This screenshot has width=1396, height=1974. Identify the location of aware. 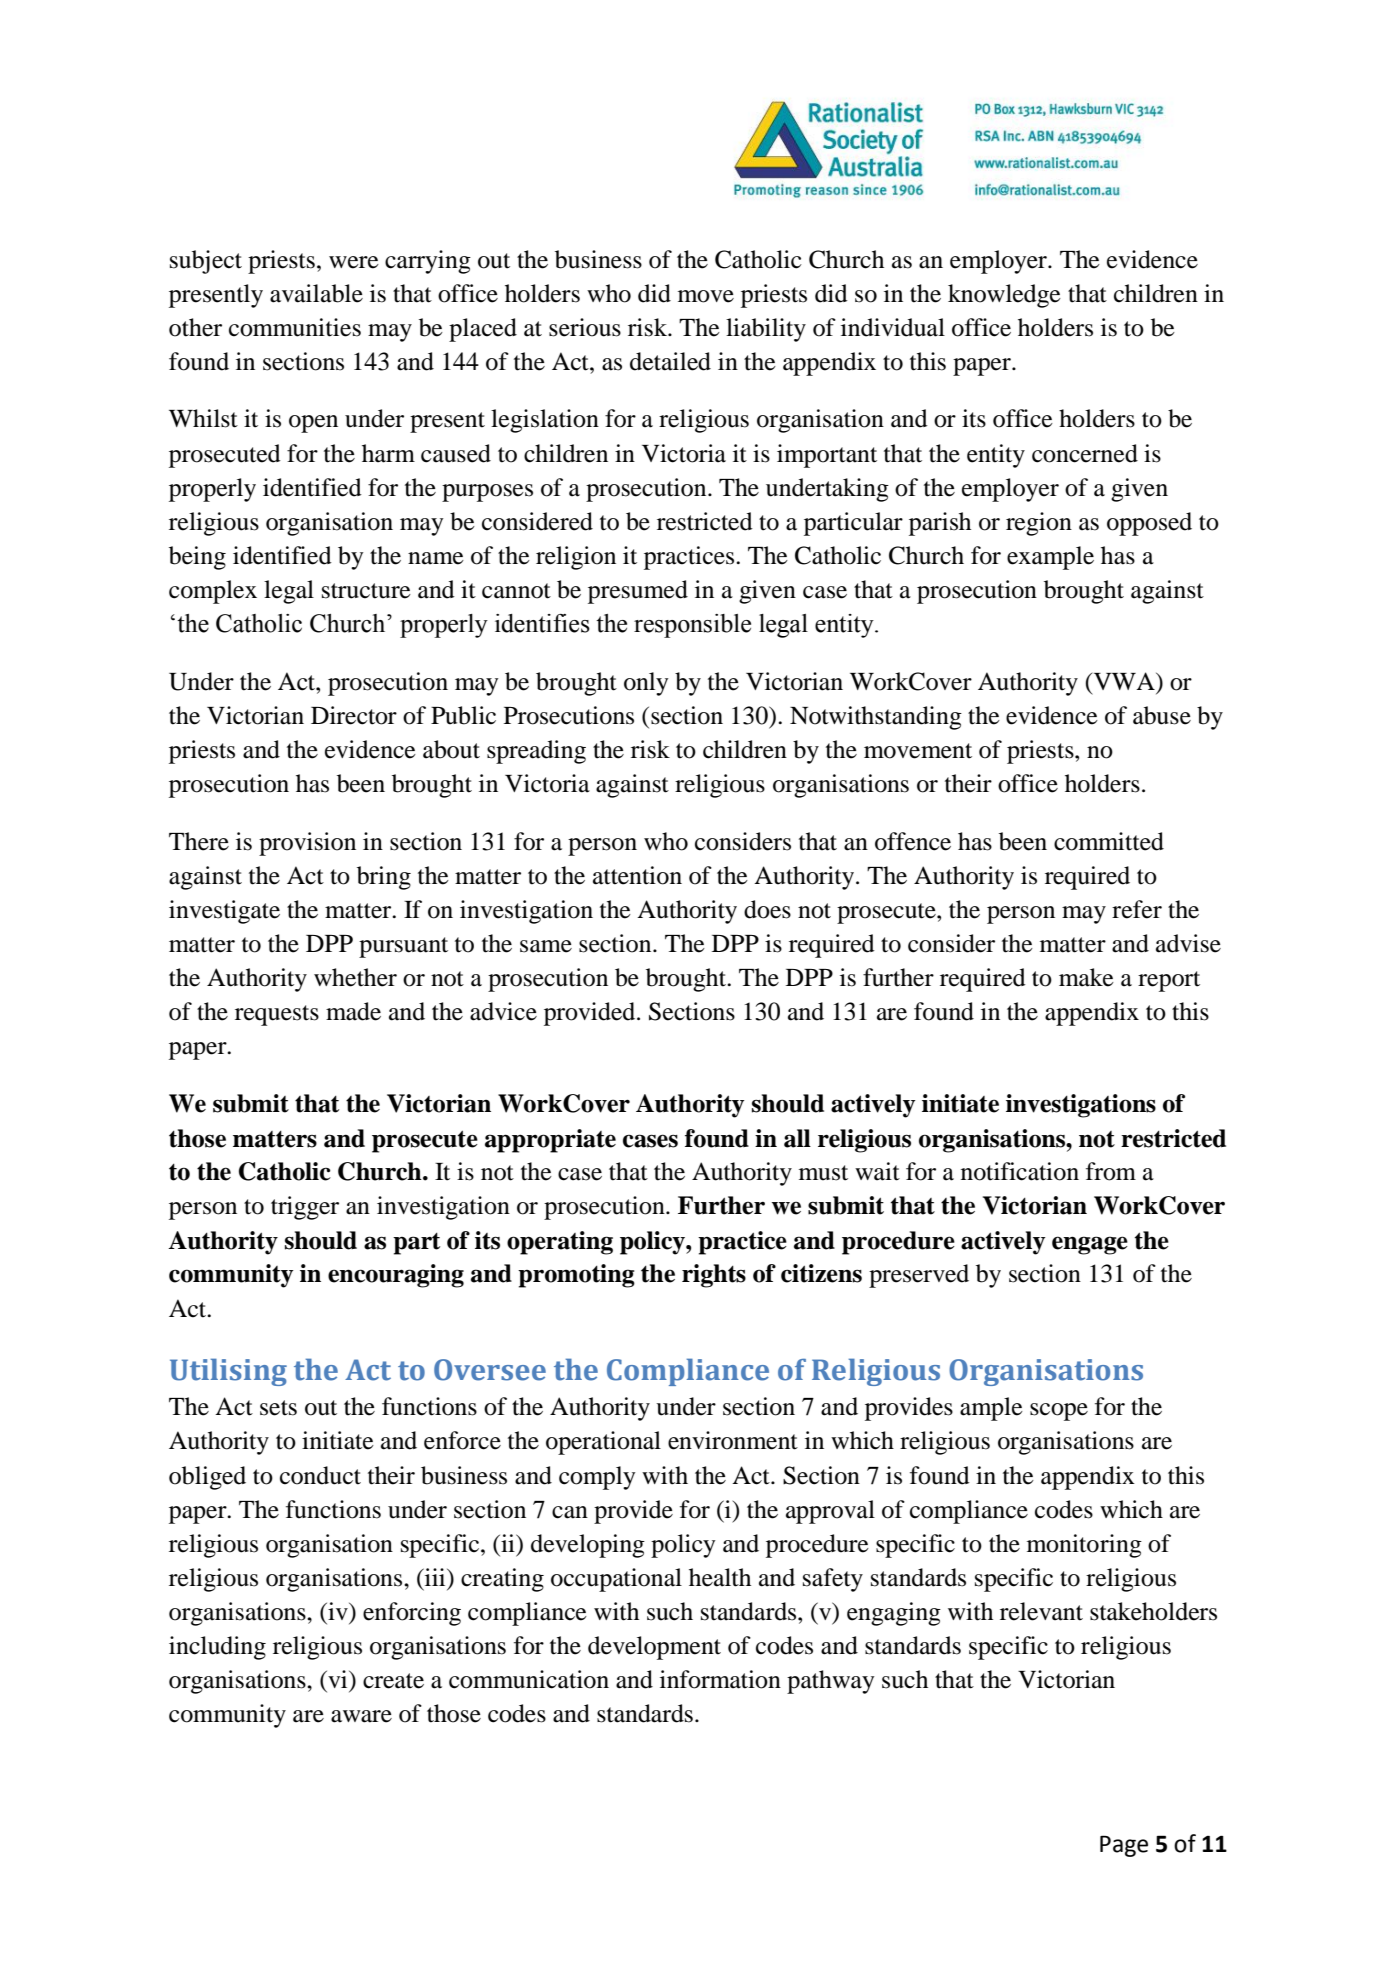
(361, 1716).
